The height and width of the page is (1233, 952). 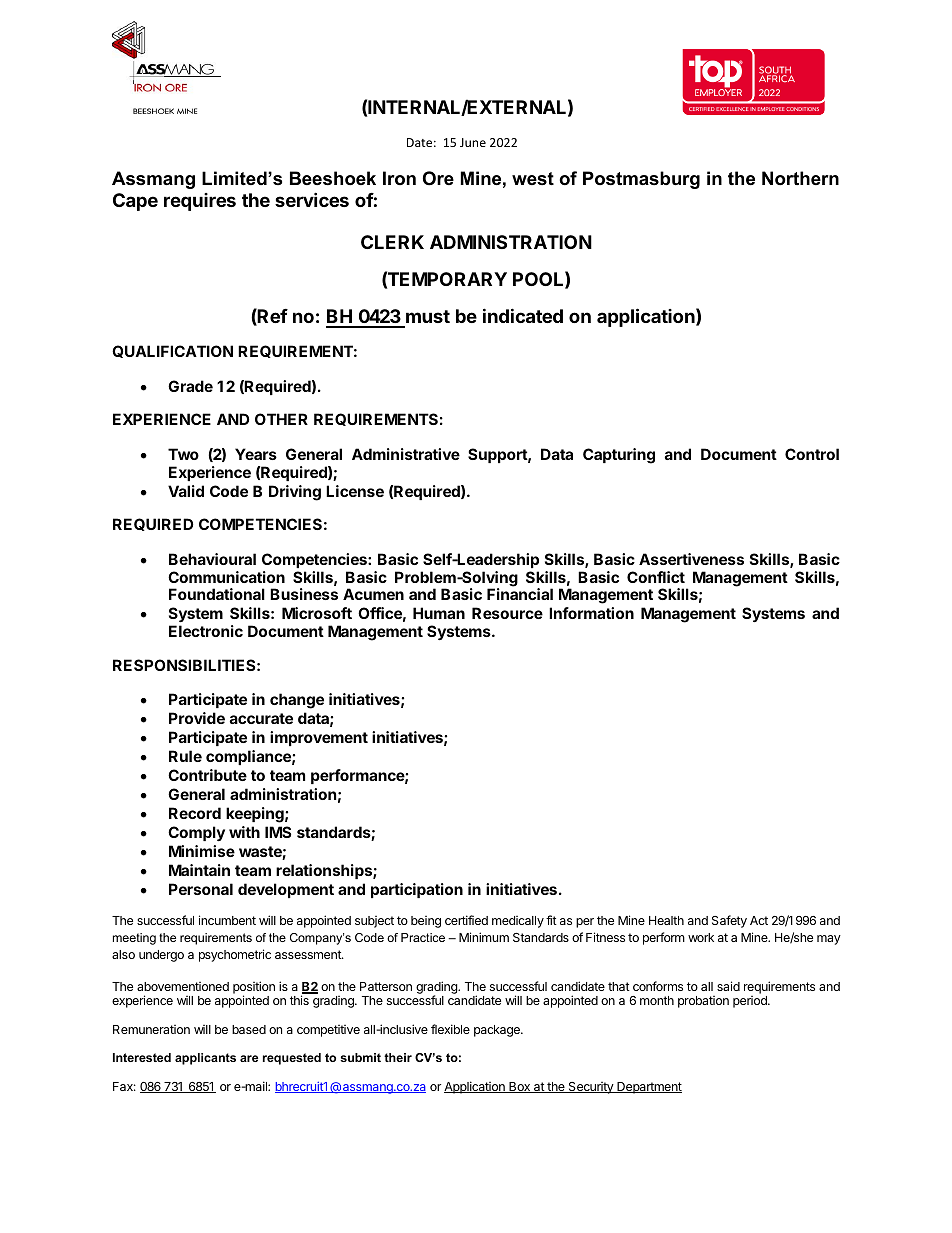 I want to click on Northern, so click(x=800, y=178).
